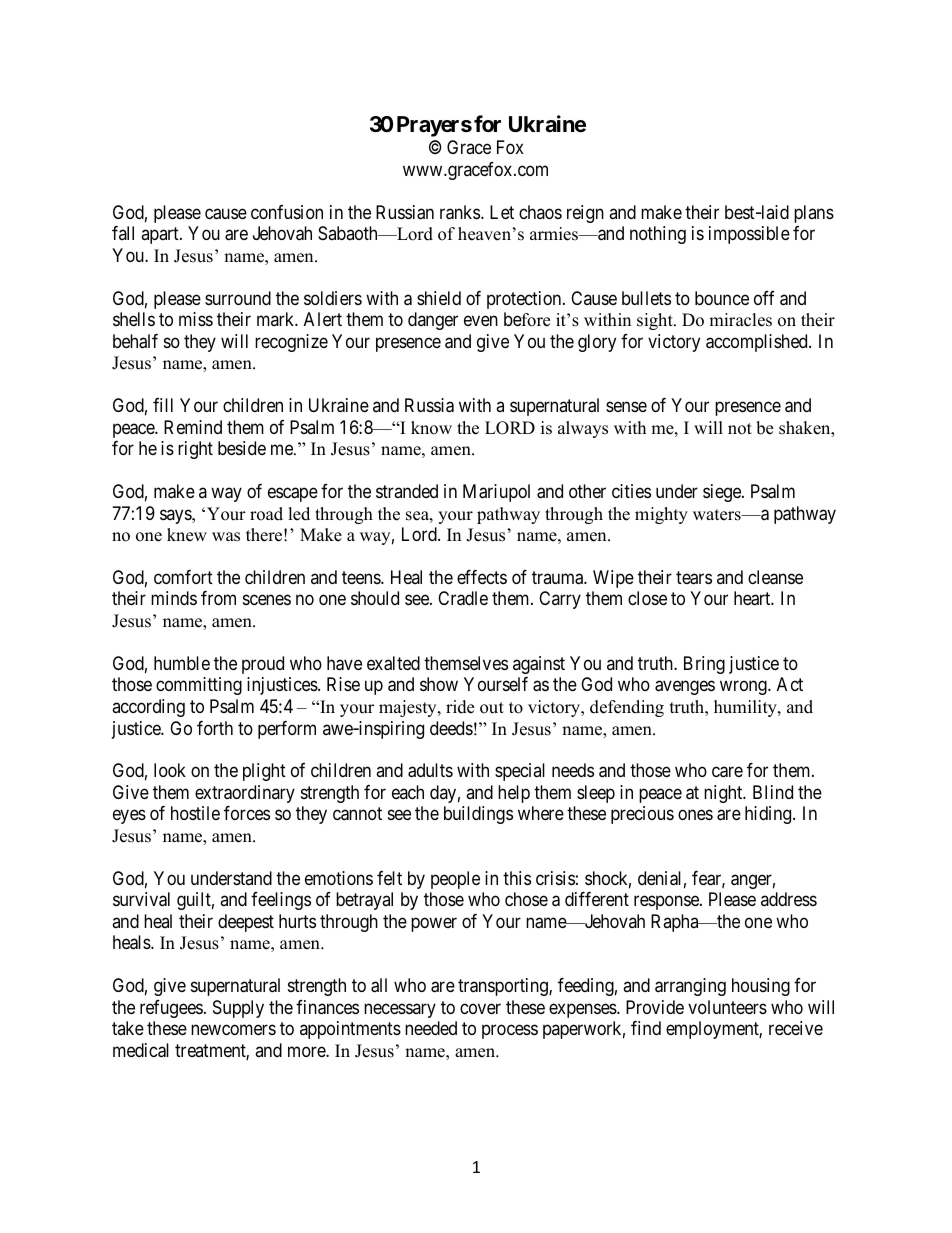  I want to click on buildings, so click(478, 815).
